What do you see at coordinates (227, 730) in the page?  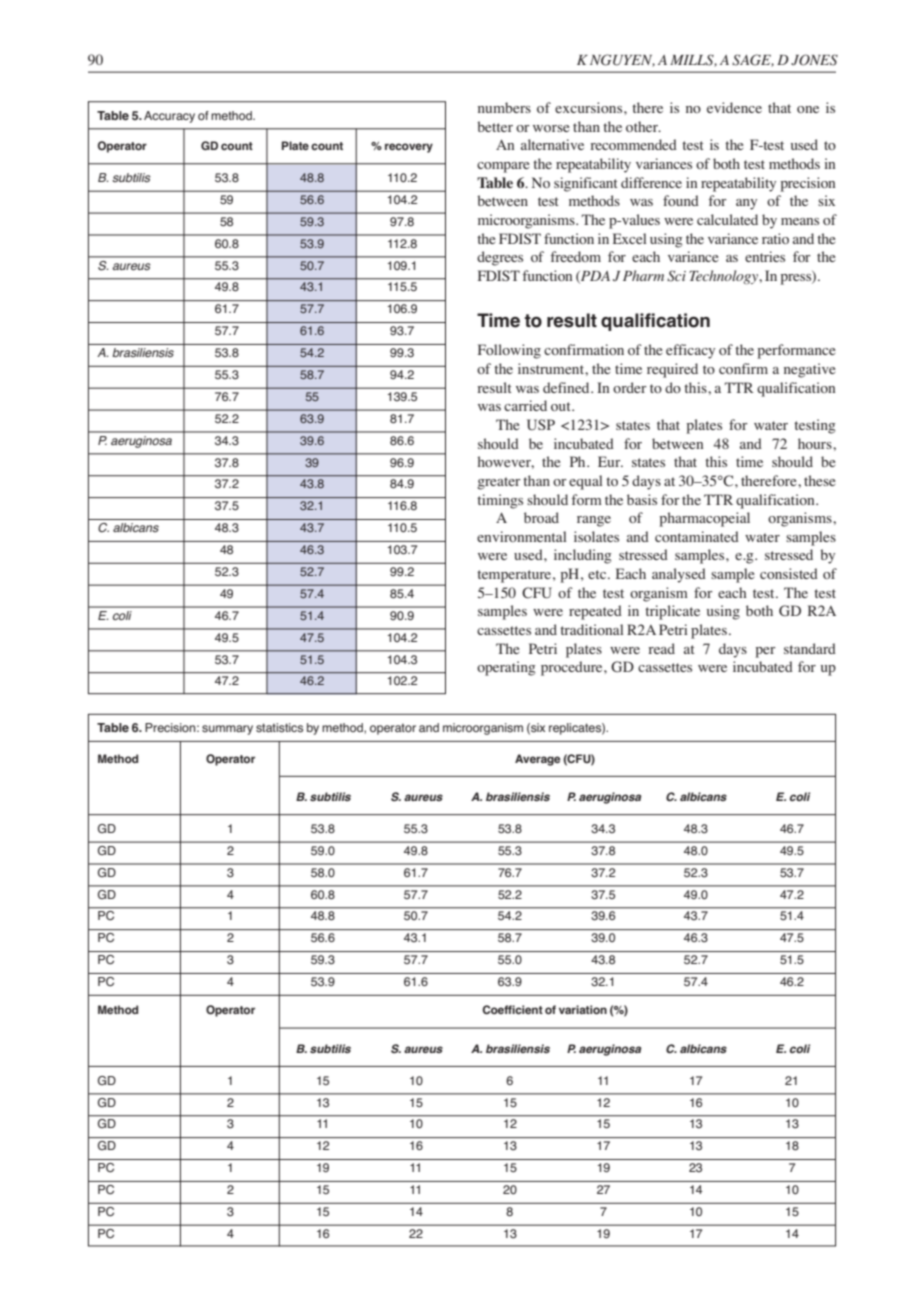 I see `summary` at bounding box center [227, 730].
